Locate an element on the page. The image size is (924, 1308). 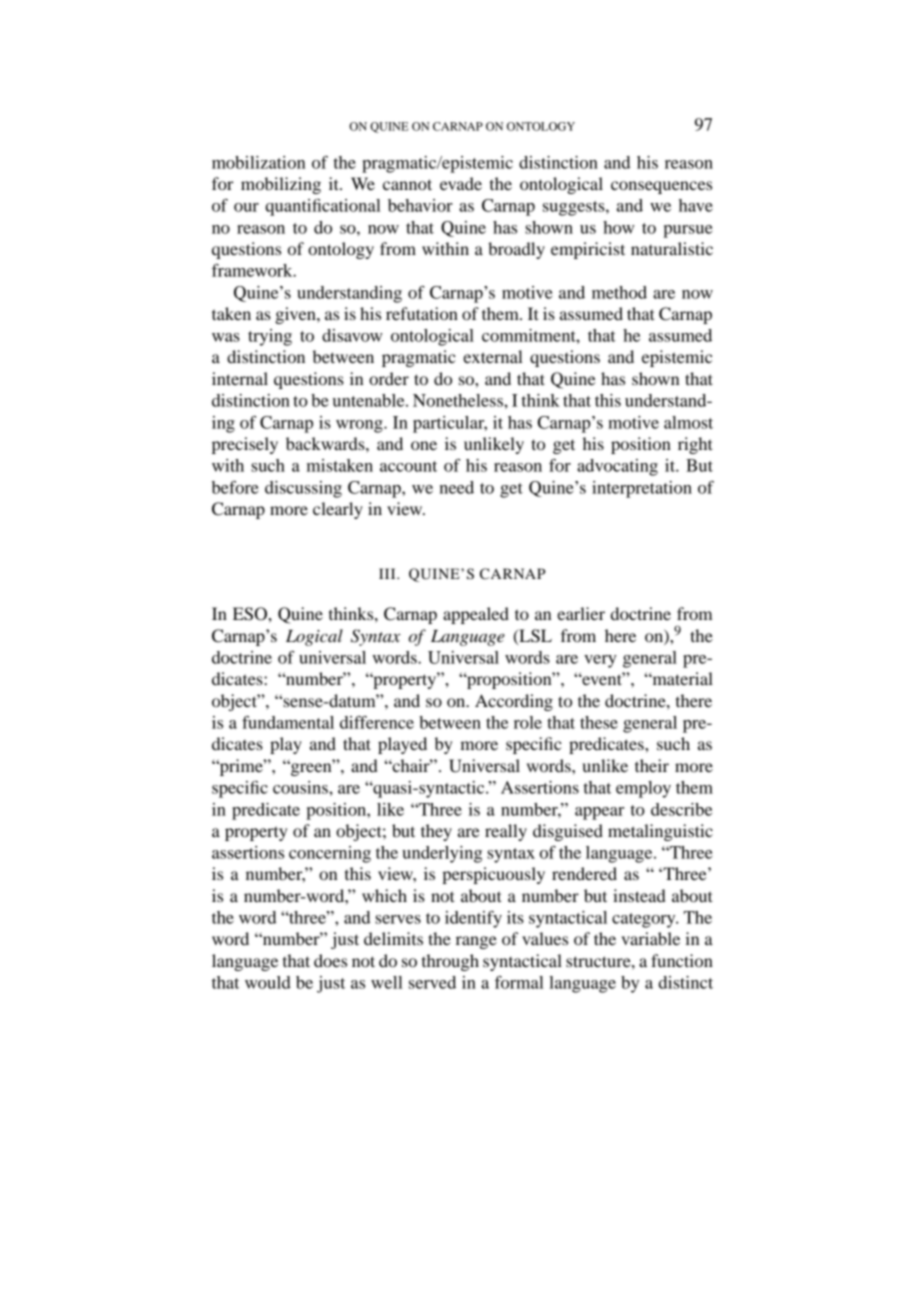
evade is located at coordinates (461, 183).
